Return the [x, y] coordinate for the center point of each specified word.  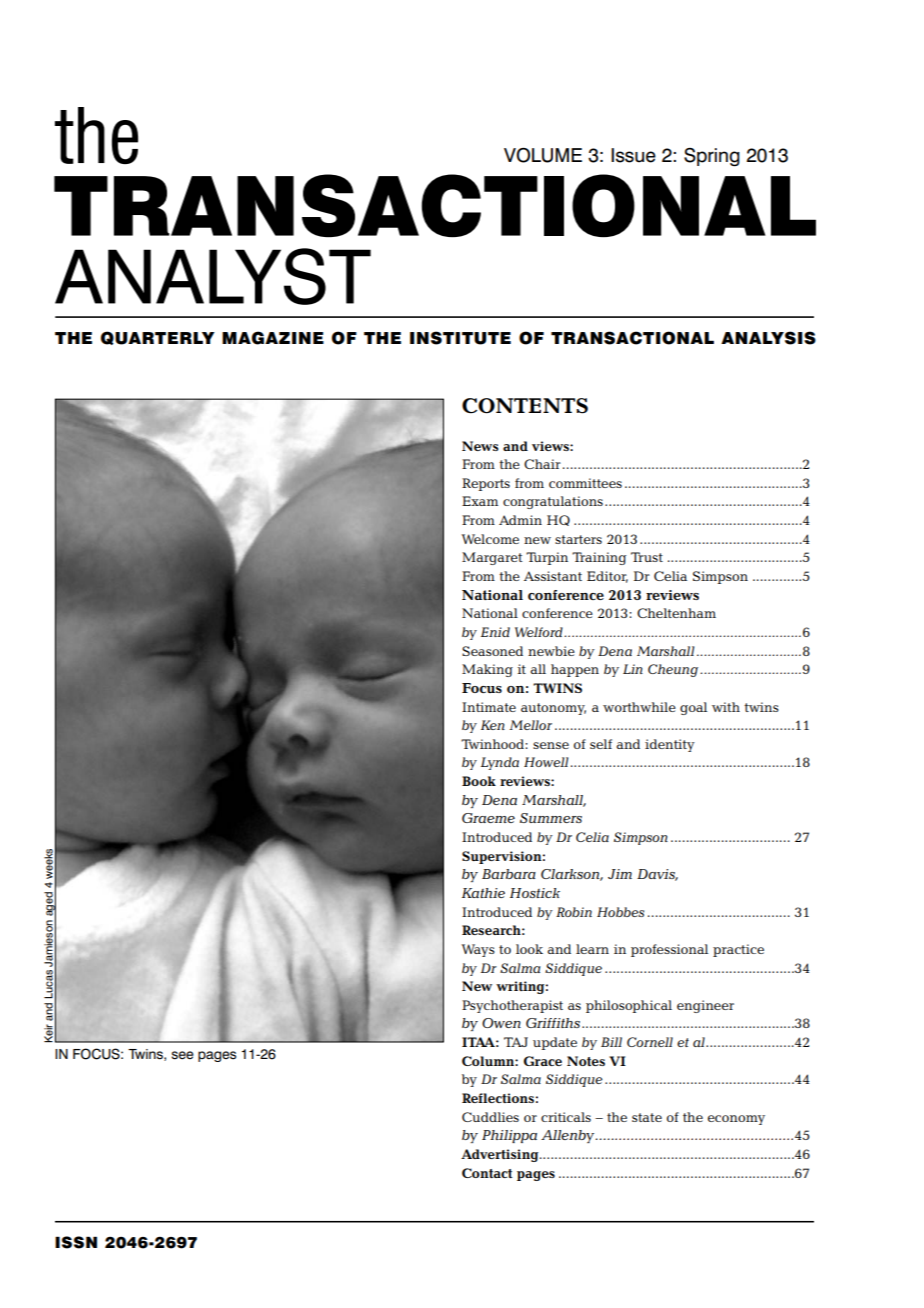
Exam [480, 501]
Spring [712, 157]
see [182, 1055]
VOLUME [543, 155]
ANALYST [213, 276]
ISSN [76, 1242]
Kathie [483, 893]
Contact [487, 1173]
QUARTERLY [158, 338]
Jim [620, 874]
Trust [647, 557]
